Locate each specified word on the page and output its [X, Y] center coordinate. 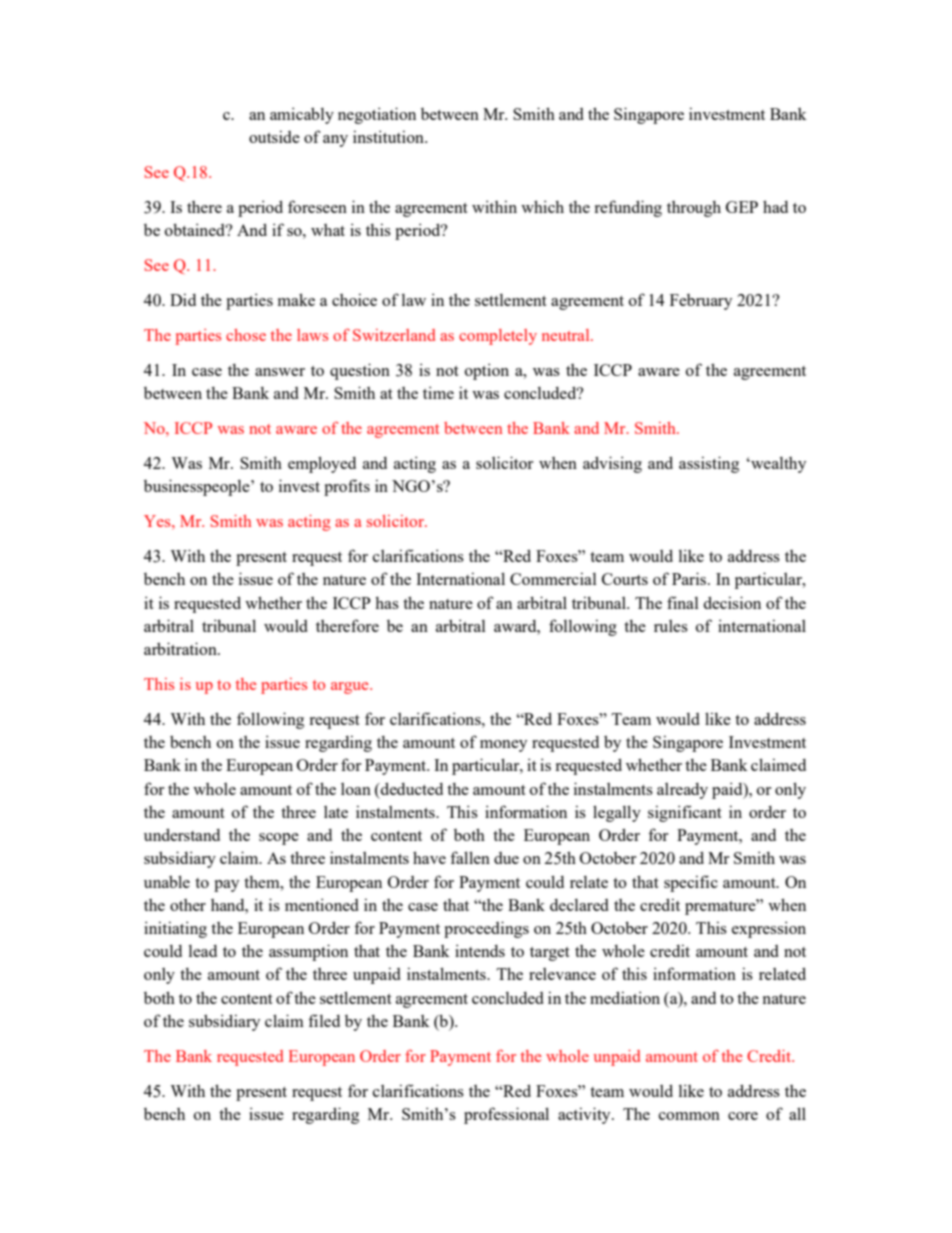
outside [274, 136]
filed [324, 1020]
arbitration [181, 648]
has [387, 602]
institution [389, 136]
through [694, 208]
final [683, 602]
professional [506, 1115]
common [689, 1116]
